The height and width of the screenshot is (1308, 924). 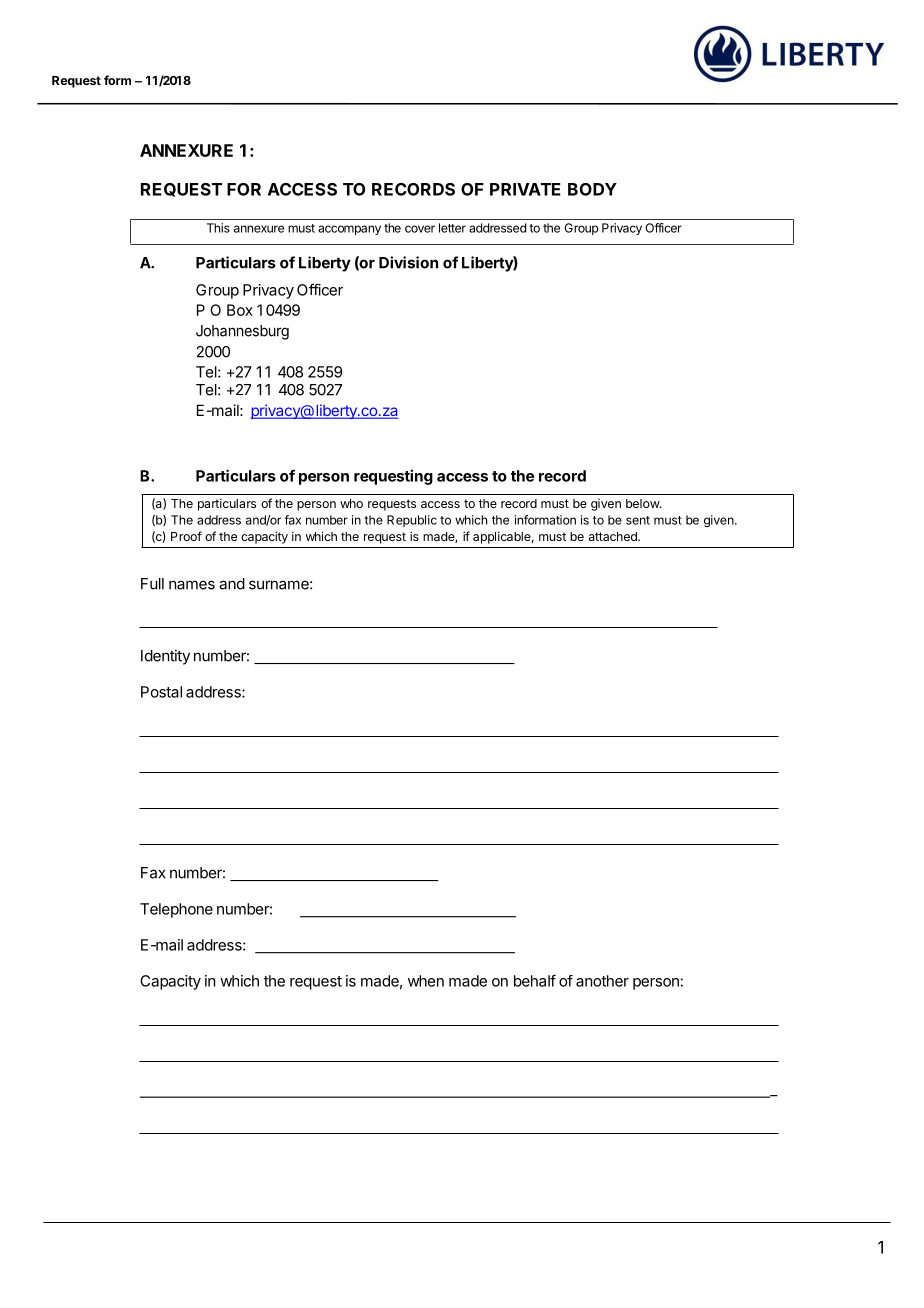 What do you see at coordinates (161, 692) in the screenshot?
I see `Postal` at bounding box center [161, 692].
